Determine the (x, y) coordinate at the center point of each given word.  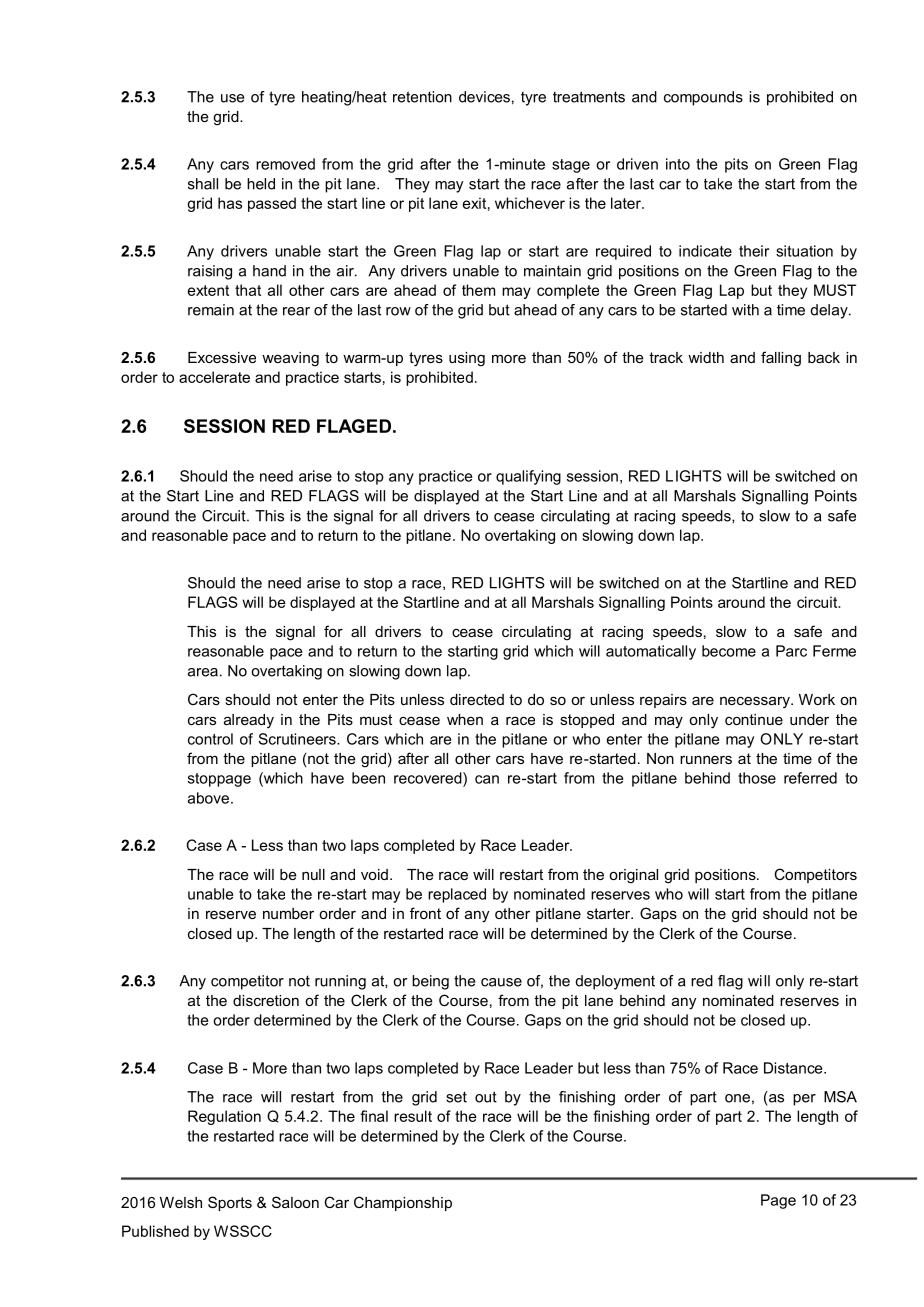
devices (484, 97)
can (487, 779)
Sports (230, 1203)
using (467, 359)
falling (781, 359)
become (729, 651)
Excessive (222, 357)
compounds (703, 98)
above (208, 798)
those (757, 778)
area (203, 672)
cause (501, 982)
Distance (794, 1068)
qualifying (528, 477)
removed (285, 164)
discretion (266, 1000)
